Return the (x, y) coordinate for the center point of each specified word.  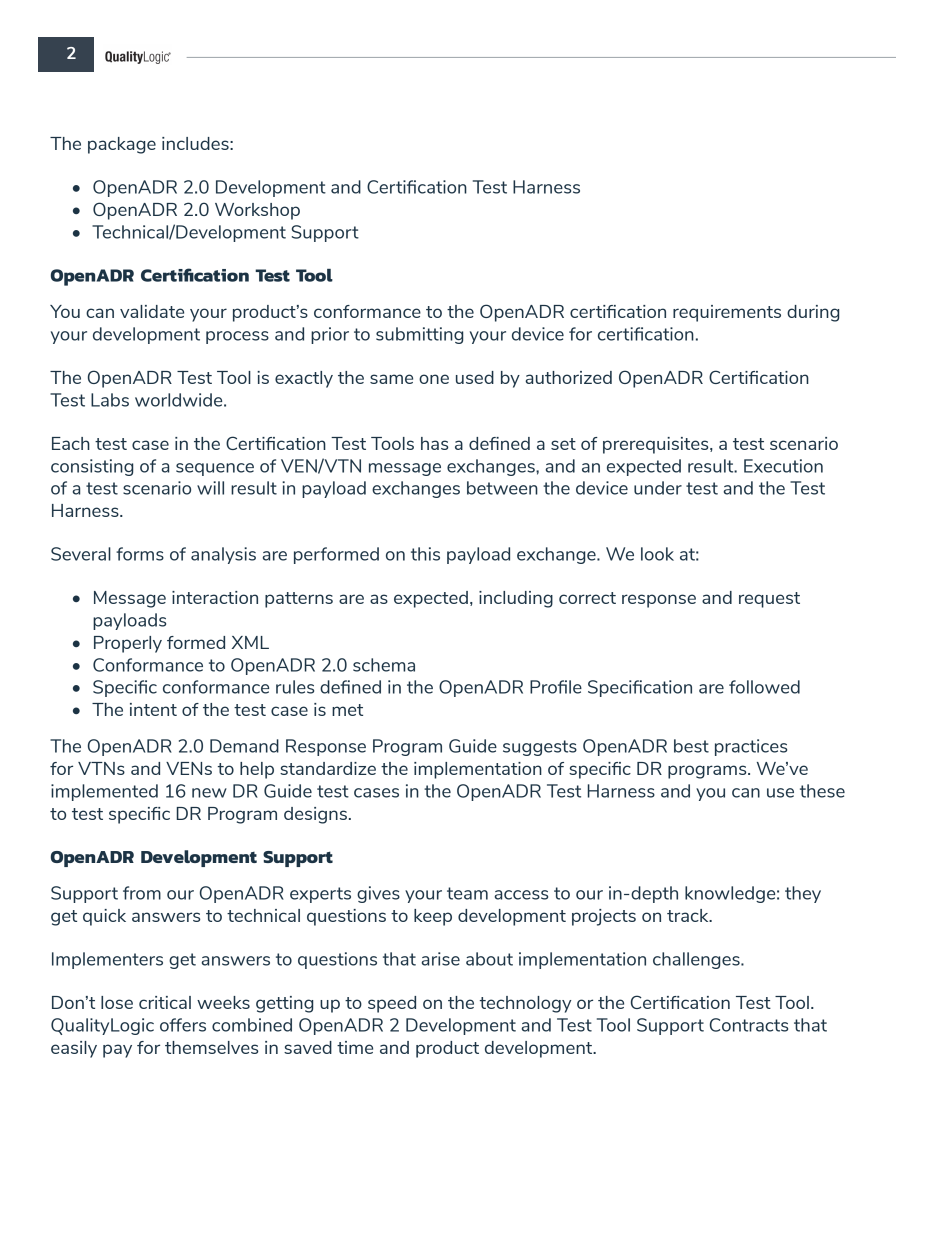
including (516, 599)
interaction (215, 597)
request (769, 600)
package (122, 145)
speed (392, 1004)
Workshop (257, 211)
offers (183, 1025)
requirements (727, 313)
